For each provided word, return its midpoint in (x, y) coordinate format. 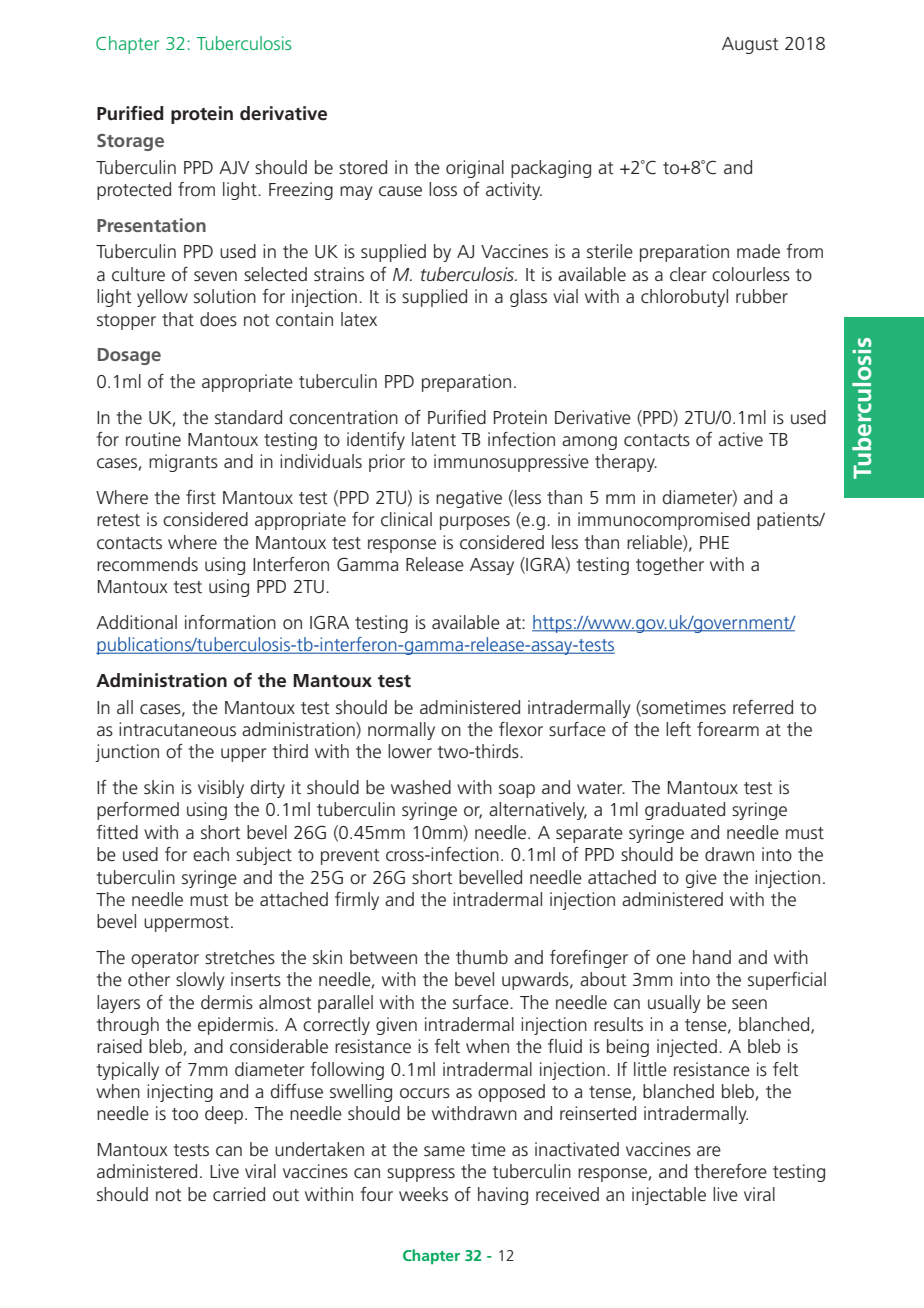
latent (434, 439)
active (740, 439)
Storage (130, 142)
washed (421, 787)
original (475, 169)
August (750, 45)
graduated (685, 811)
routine (153, 439)
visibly (221, 789)
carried (239, 1194)
